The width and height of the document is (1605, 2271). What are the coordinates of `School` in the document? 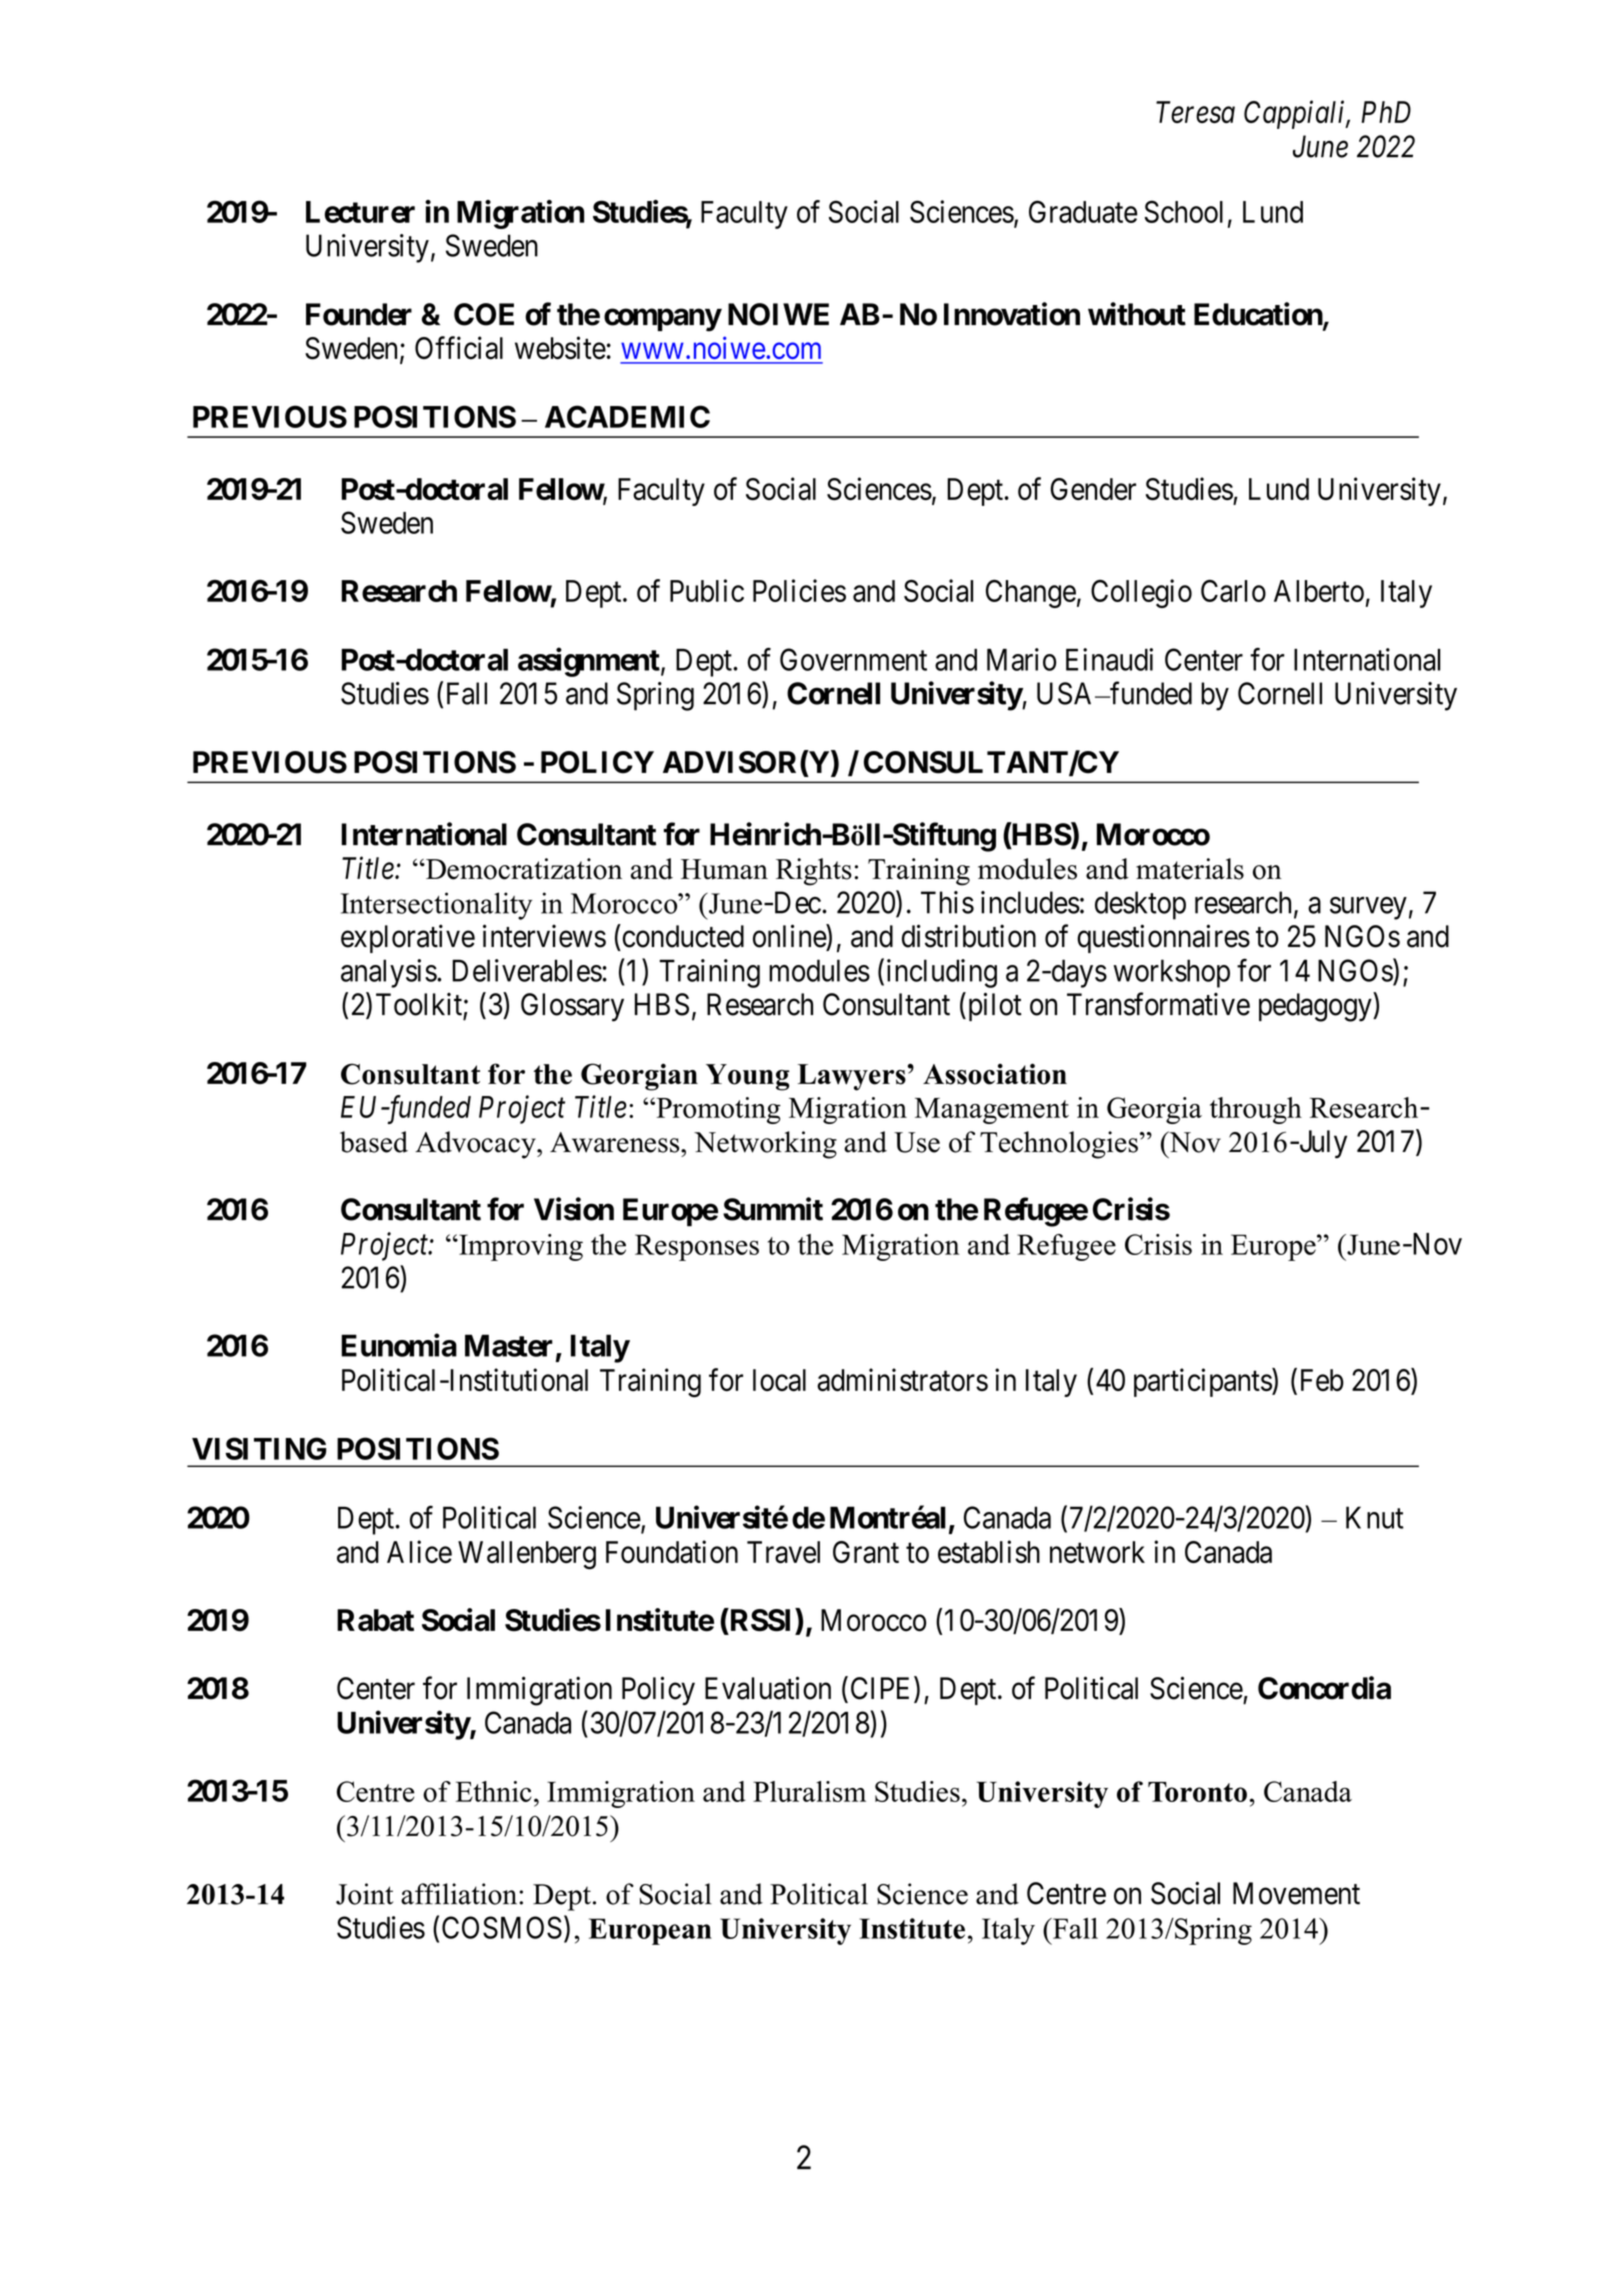 It's located at (1183, 211).
